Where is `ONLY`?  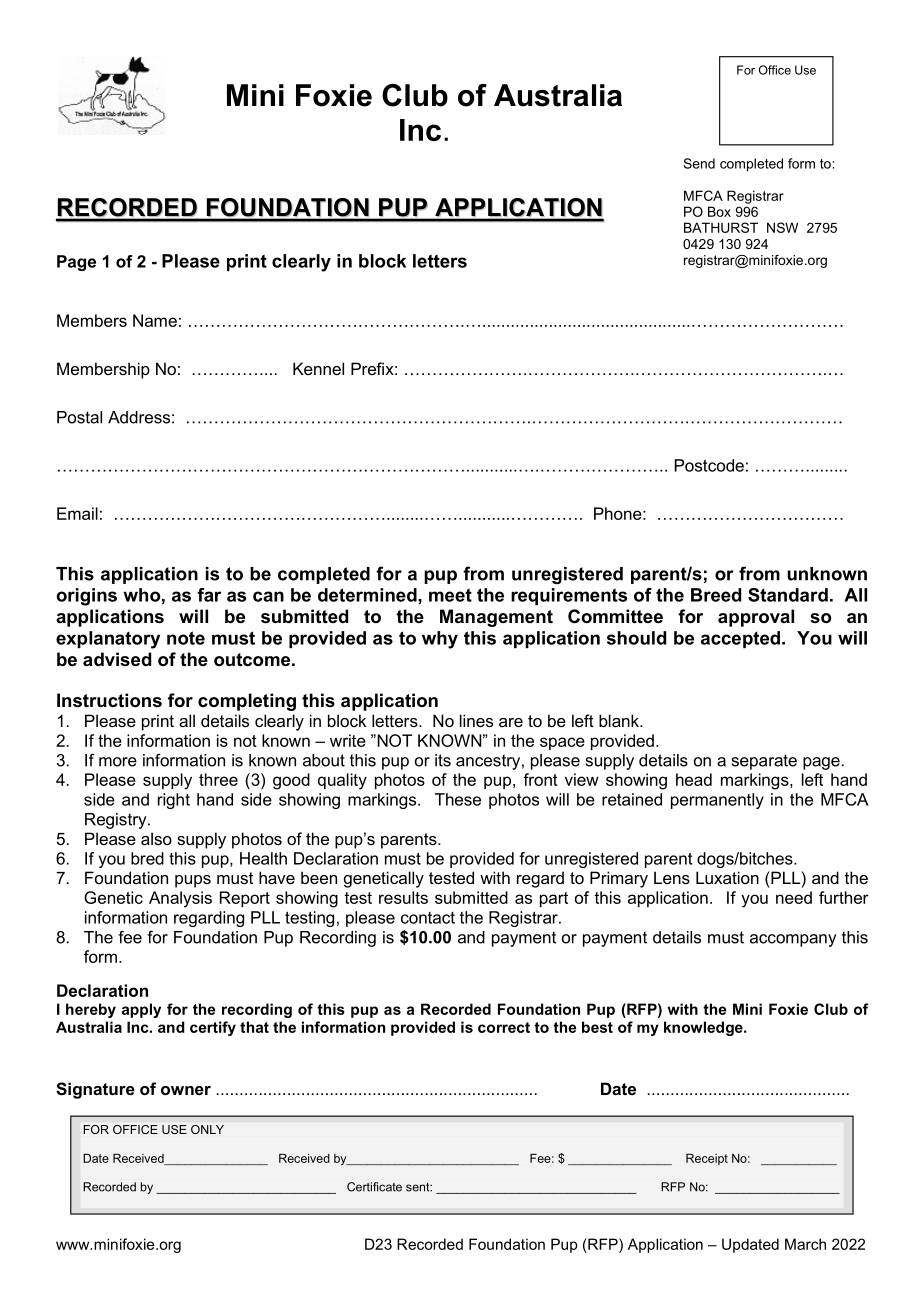
ONLY is located at coordinates (207, 1129).
